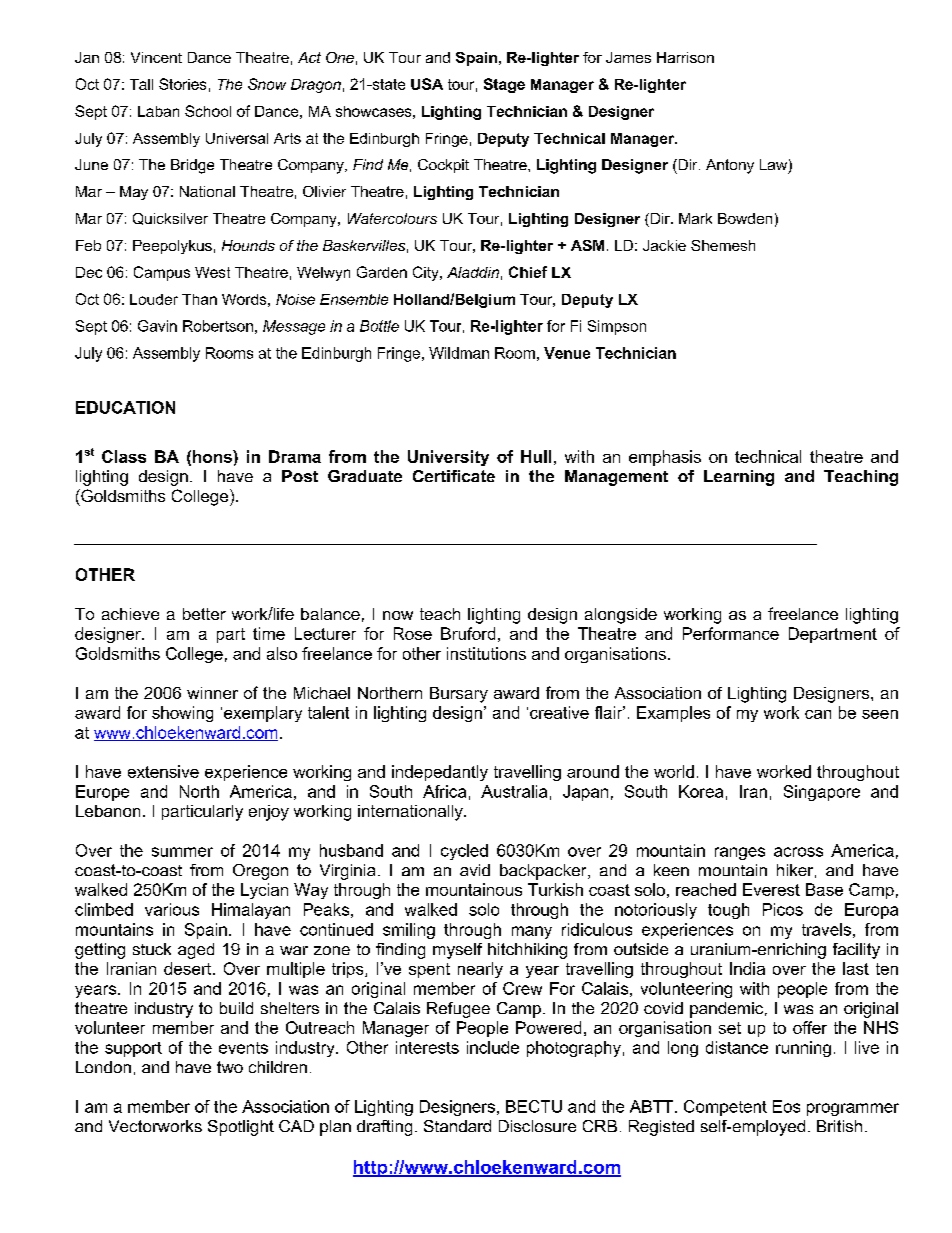 The image size is (952, 1233). What do you see at coordinates (731, 633) in the image?
I see `Performance` at bounding box center [731, 633].
